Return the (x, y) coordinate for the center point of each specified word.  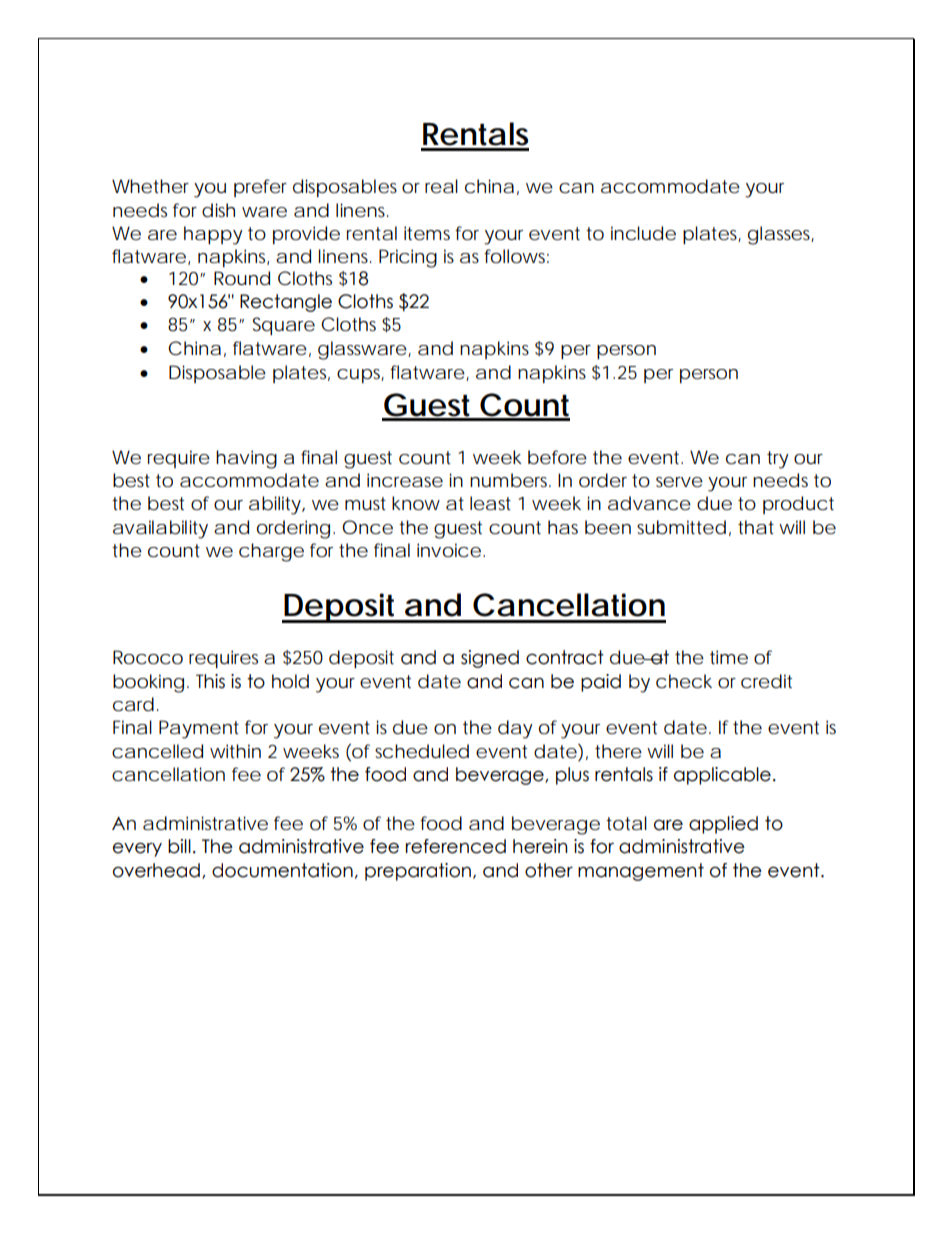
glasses (781, 235)
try (778, 460)
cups (360, 376)
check (684, 681)
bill (179, 846)
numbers (510, 480)
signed (490, 659)
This (210, 681)
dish (218, 210)
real (441, 186)
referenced (456, 846)
